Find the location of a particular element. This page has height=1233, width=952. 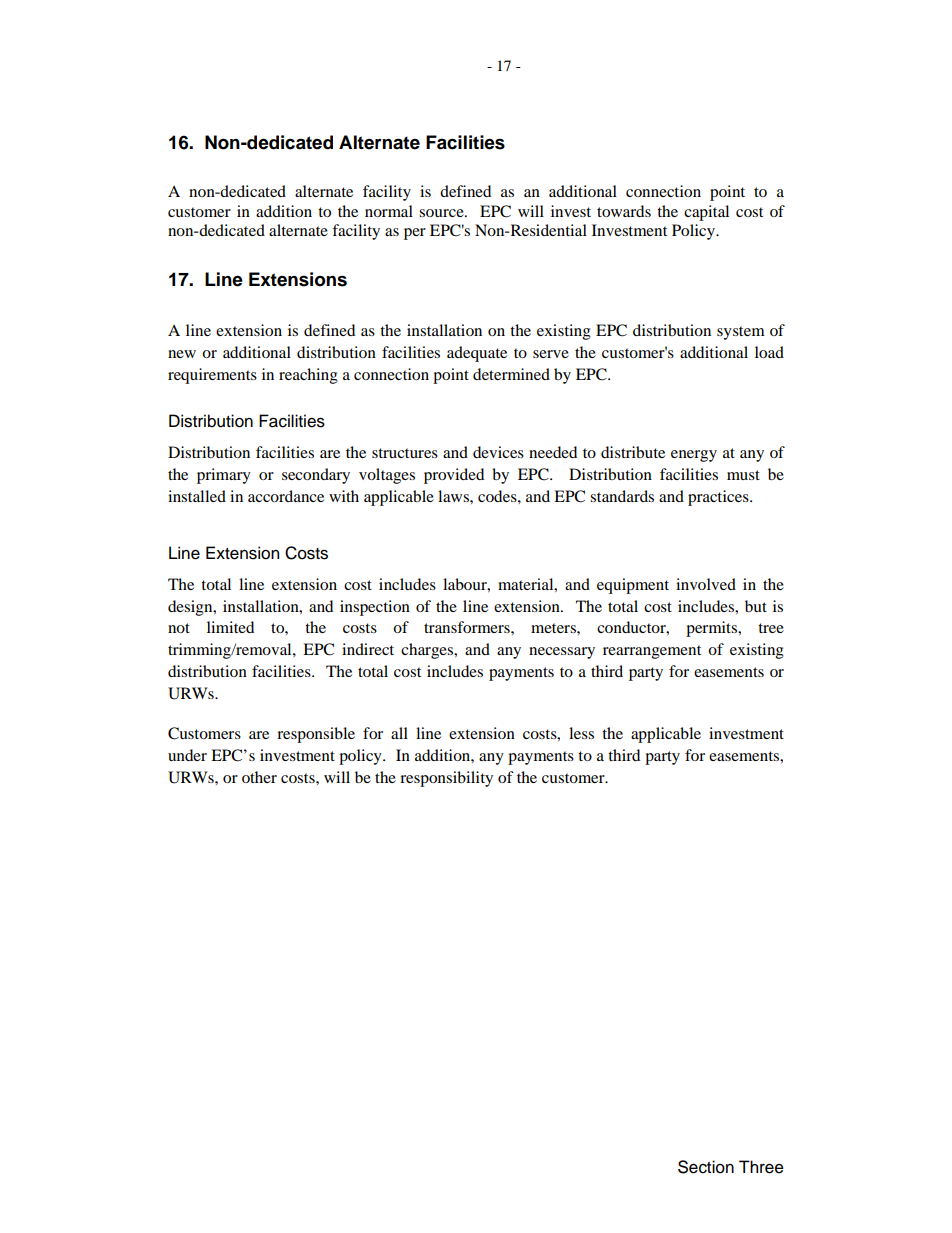

capital is located at coordinates (706, 213).
